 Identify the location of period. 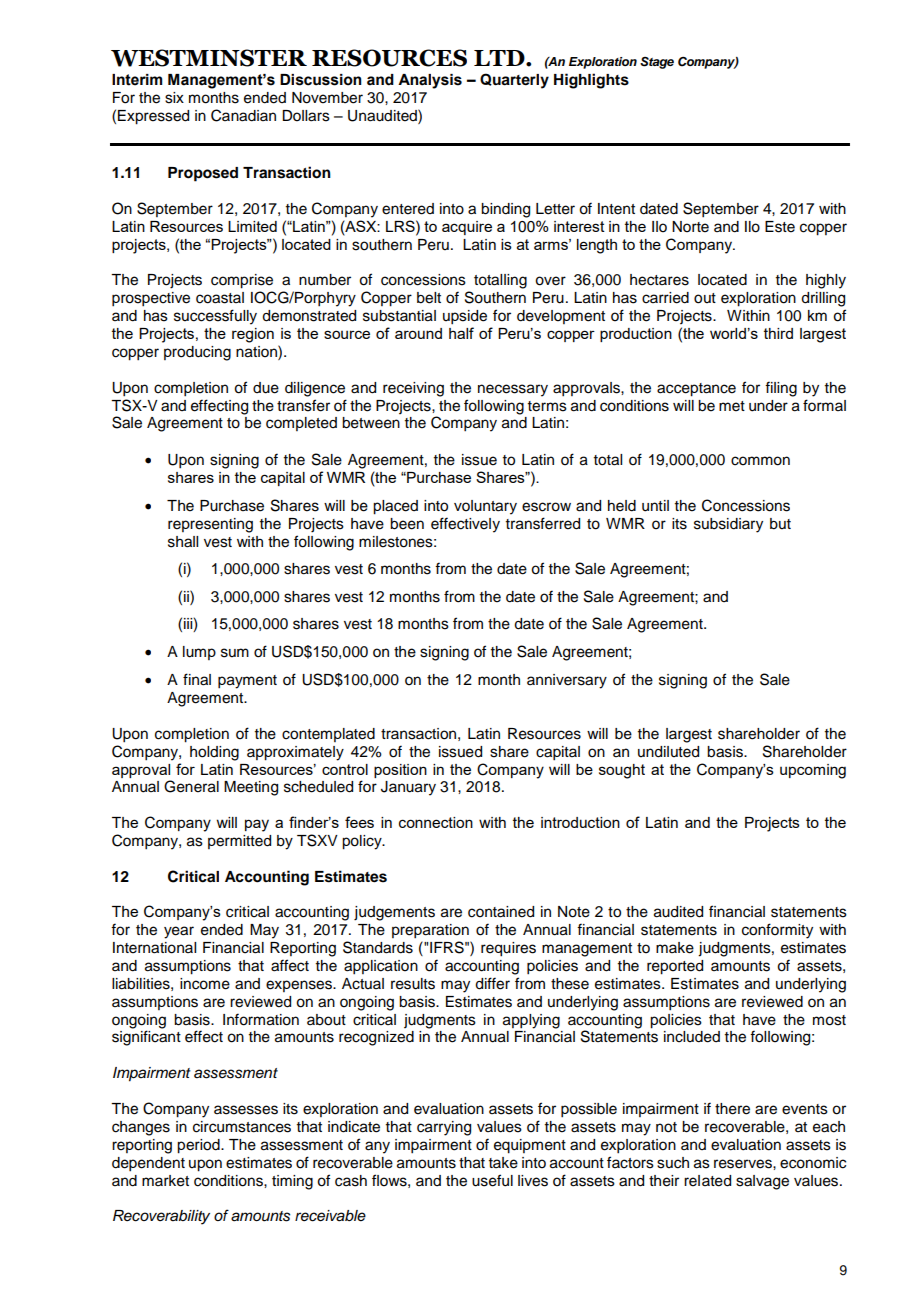
(199, 1146).
